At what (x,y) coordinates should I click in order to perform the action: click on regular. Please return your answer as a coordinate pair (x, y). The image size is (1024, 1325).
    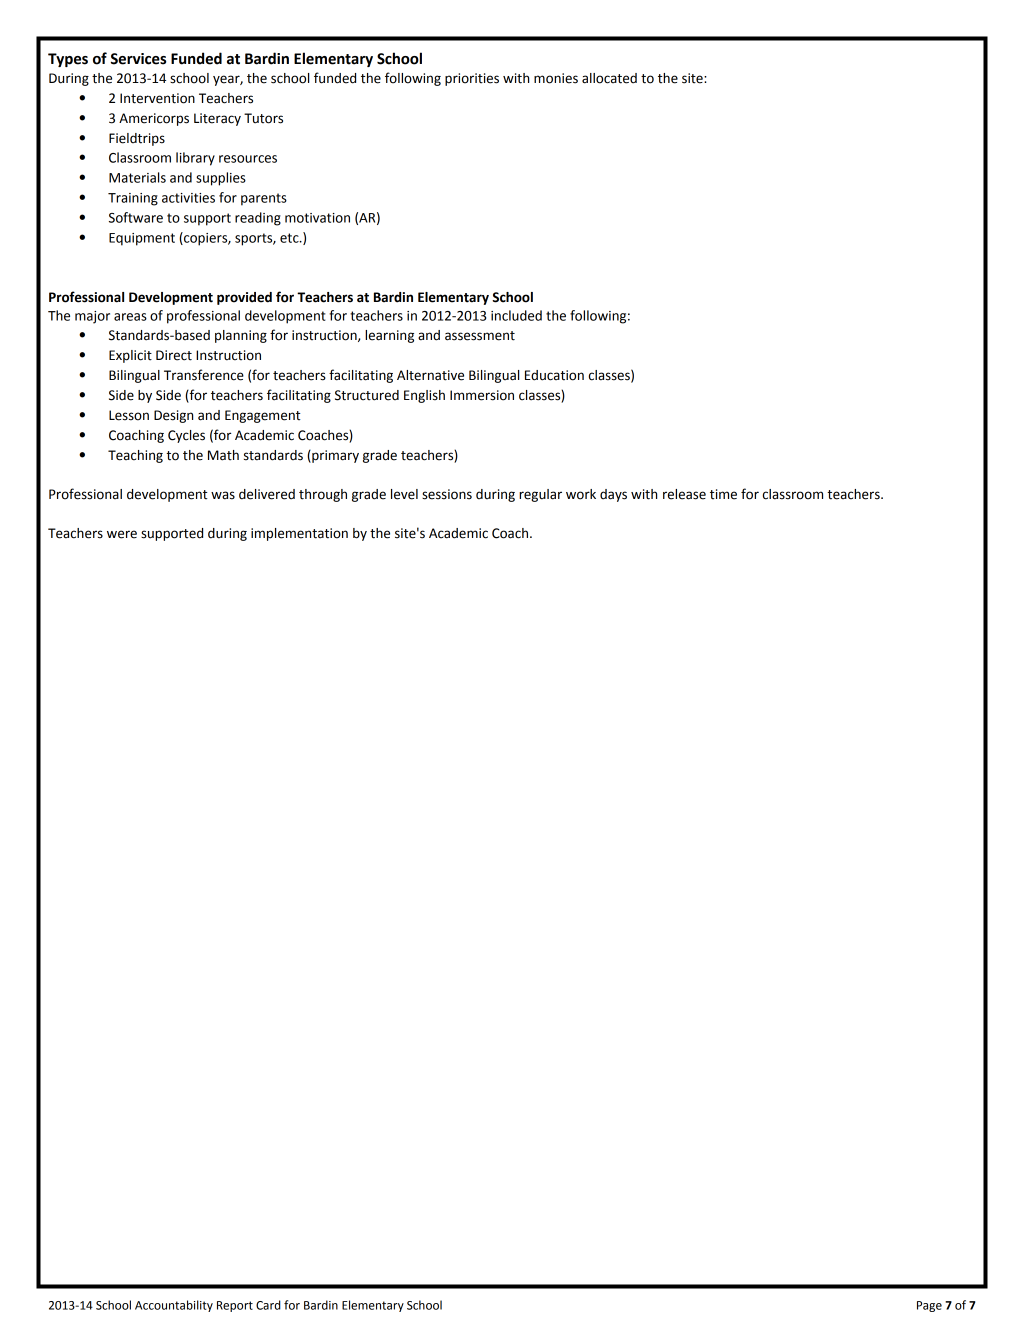
    Looking at the image, I should click on (540, 495).
